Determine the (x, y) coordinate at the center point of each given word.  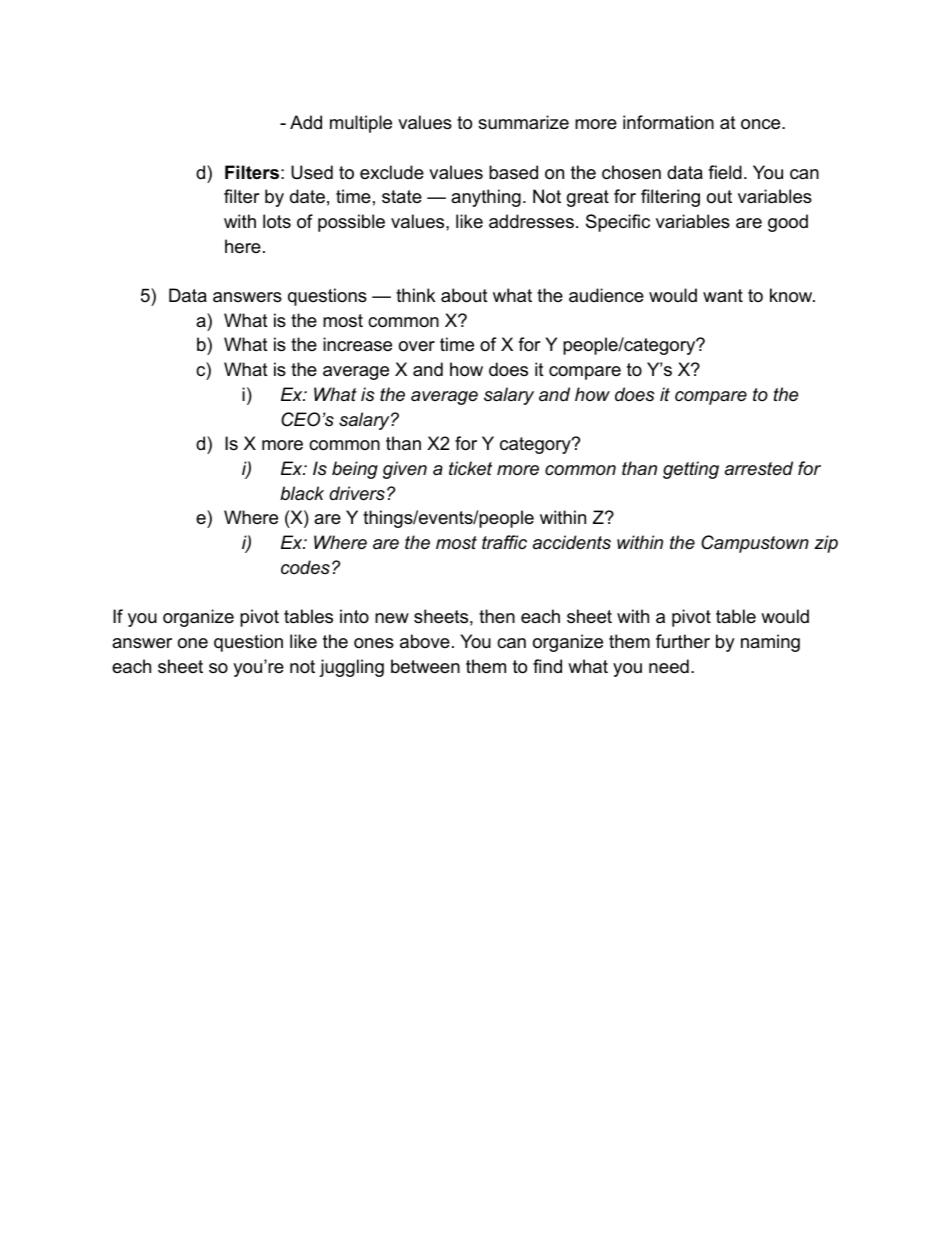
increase (357, 344)
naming (770, 643)
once (762, 124)
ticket (470, 468)
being (355, 470)
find (547, 666)
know (792, 295)
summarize (523, 122)
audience (606, 295)
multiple (361, 124)
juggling (351, 668)
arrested (759, 468)
